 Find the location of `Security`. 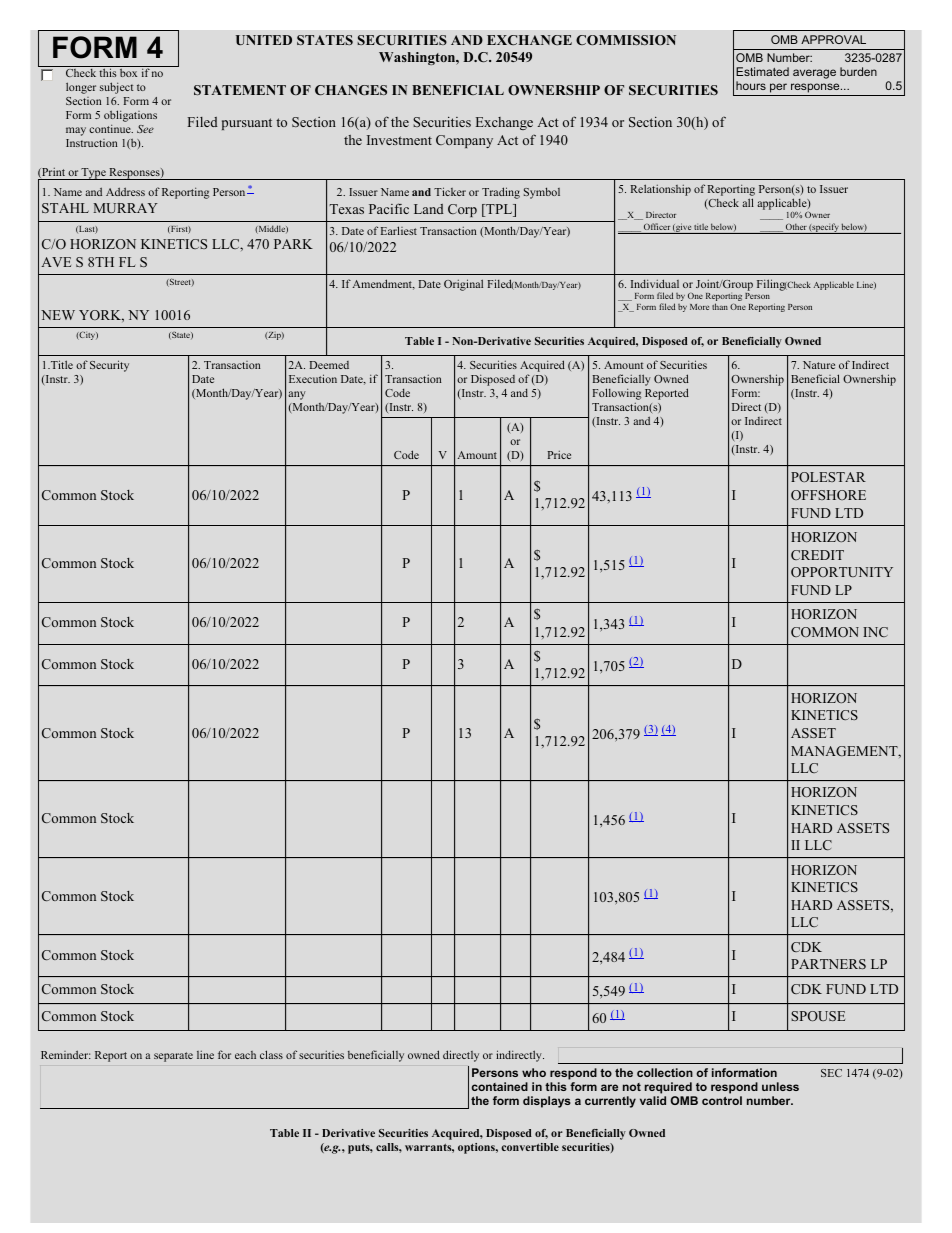

Security is located at coordinates (109, 366).
